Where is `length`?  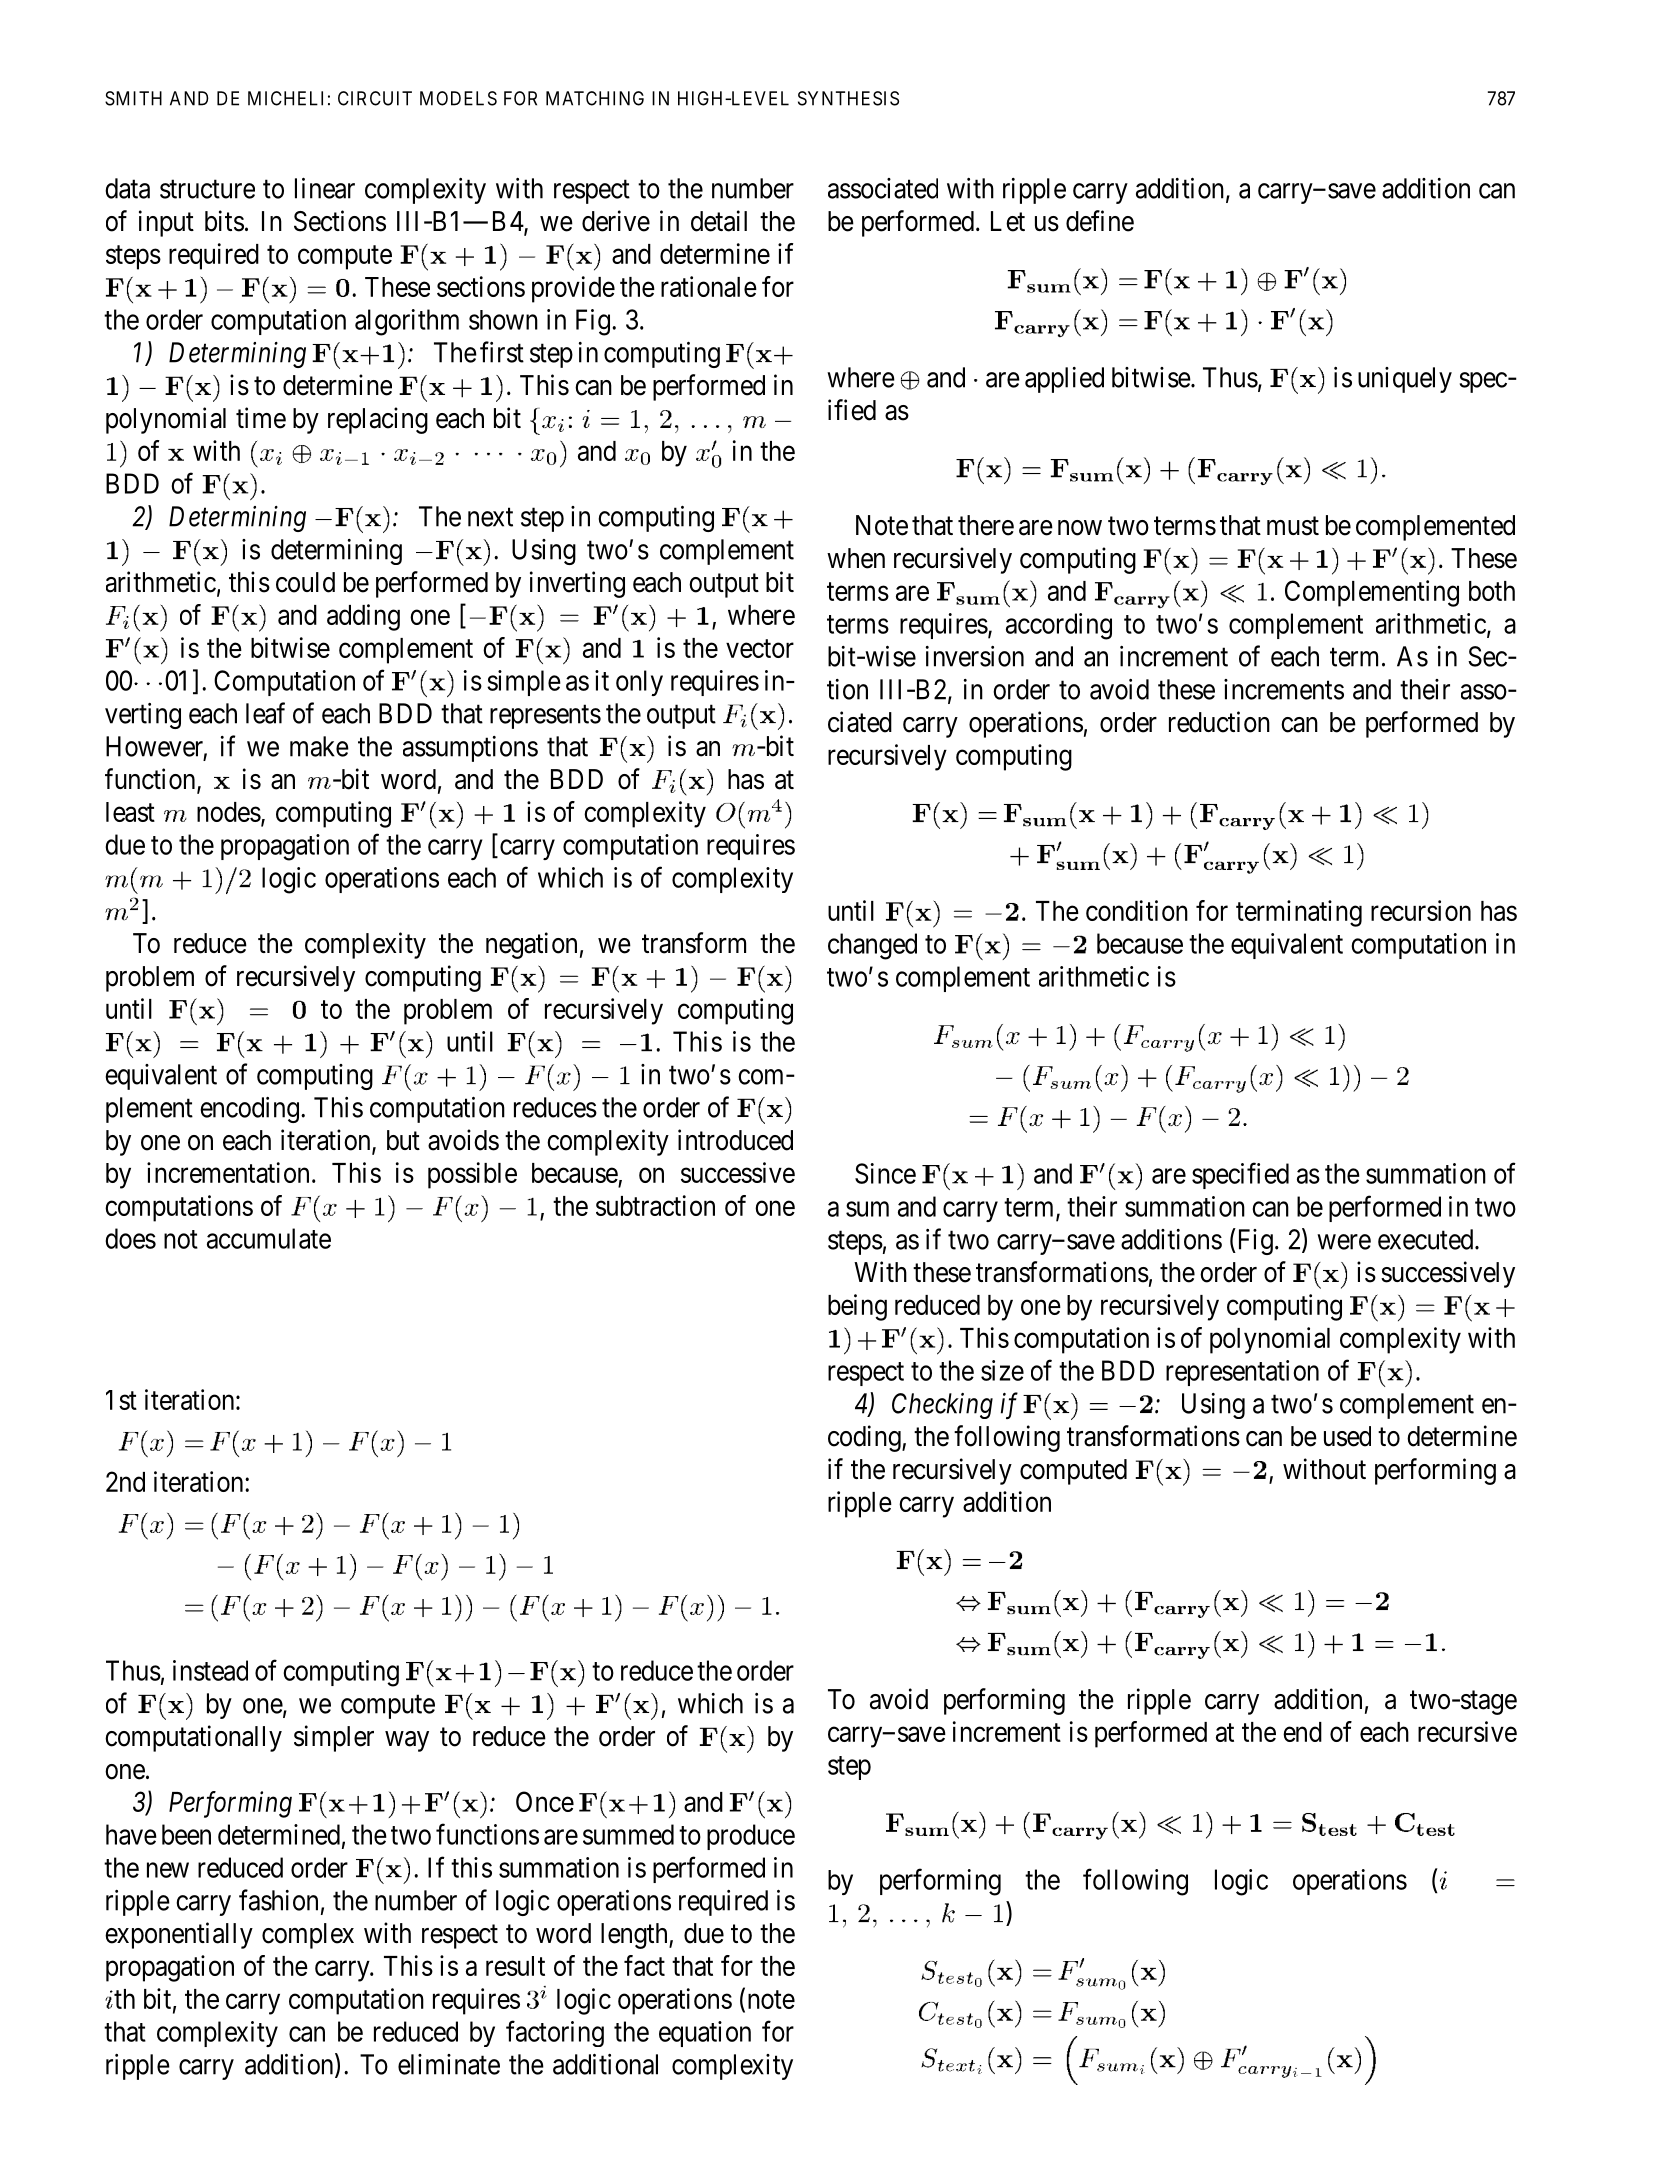 length is located at coordinates (635, 1936).
